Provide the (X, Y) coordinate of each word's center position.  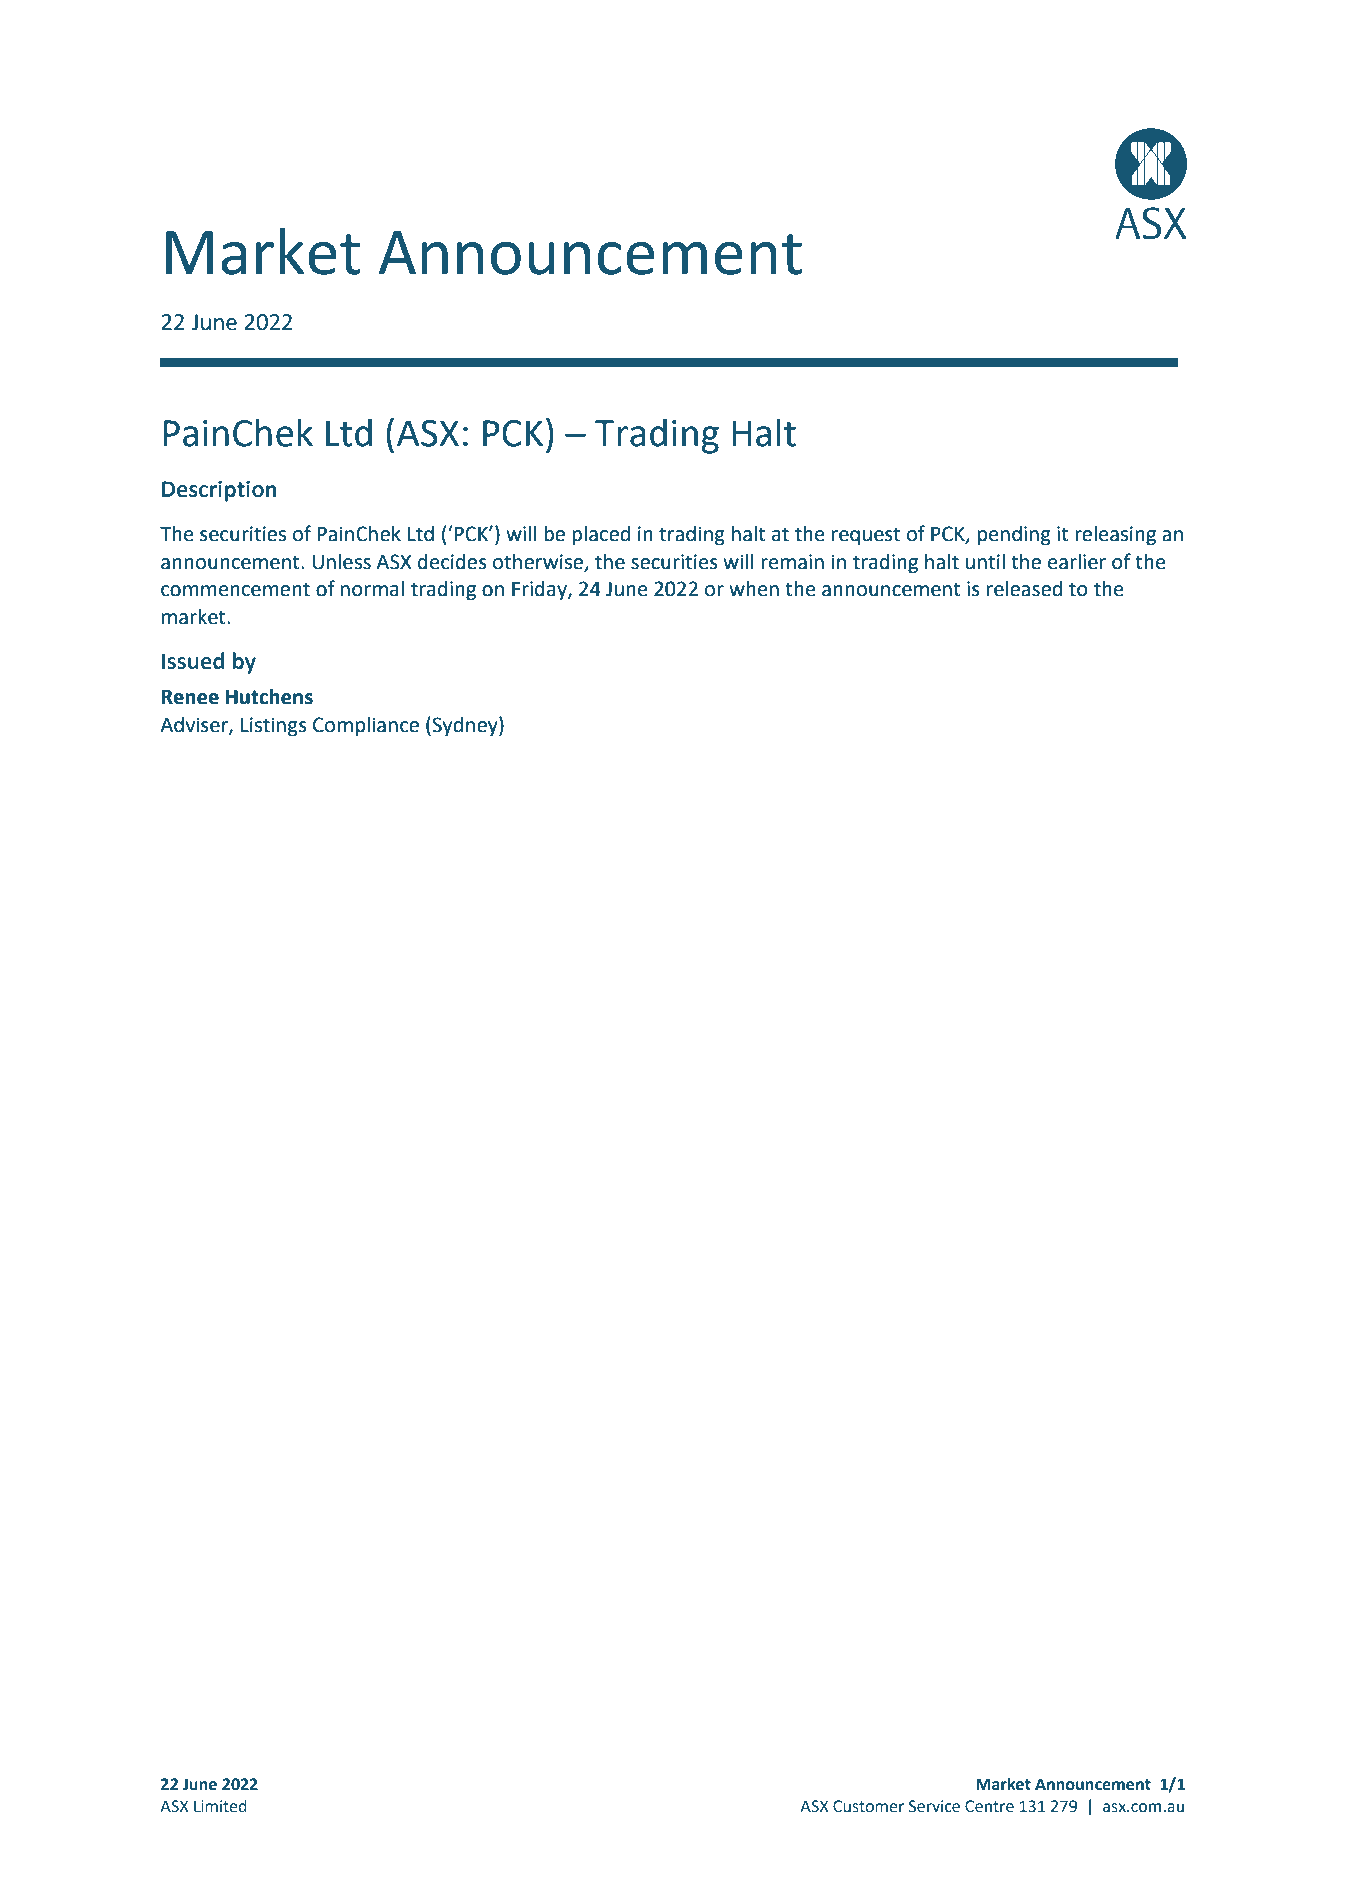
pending (1014, 536)
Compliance (366, 726)
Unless (341, 562)
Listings (274, 727)
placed (601, 536)
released (1024, 589)
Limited (220, 1806)
